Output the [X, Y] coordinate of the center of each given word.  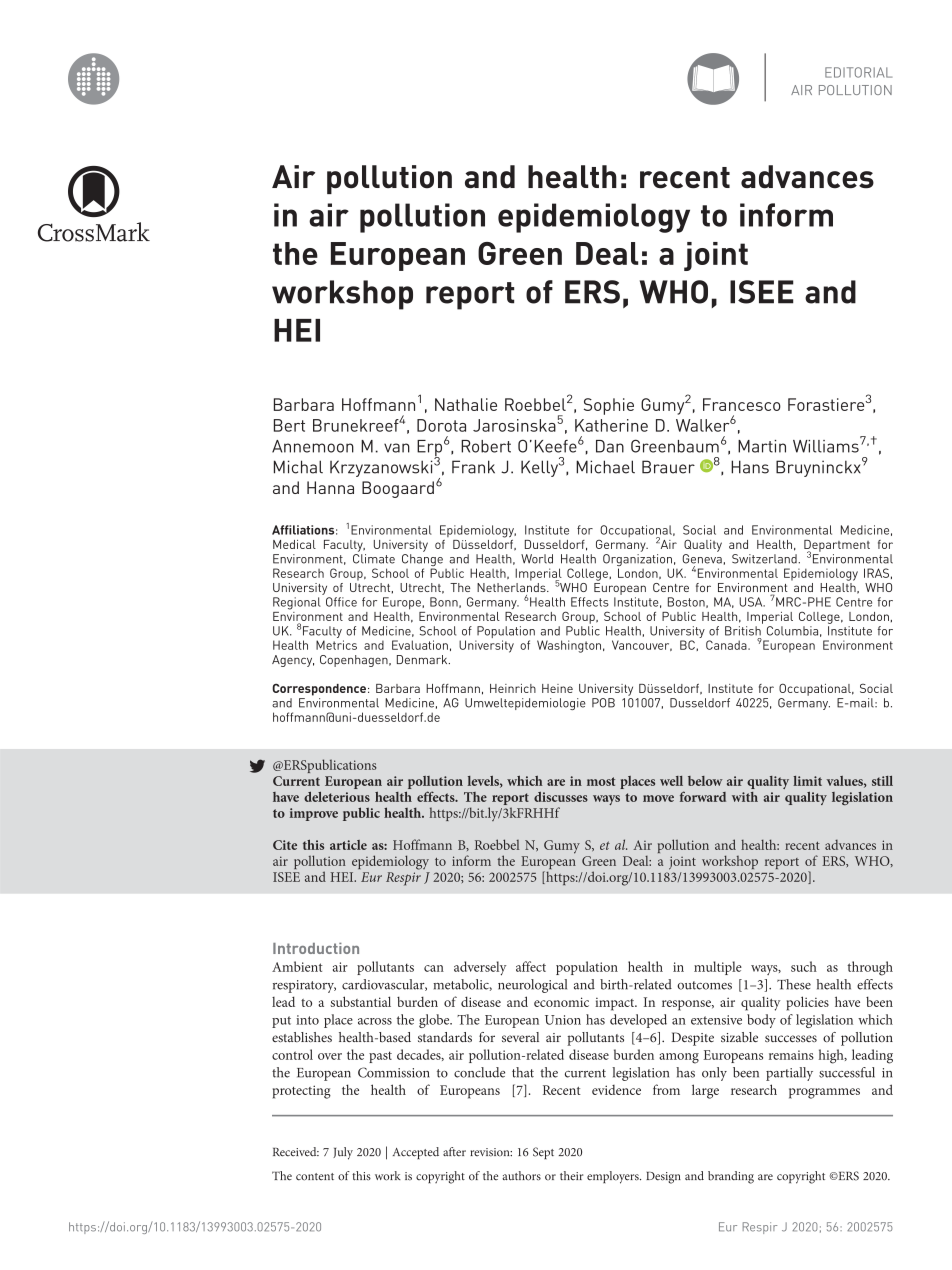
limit [807, 781]
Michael [605, 467]
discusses [561, 797]
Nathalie [466, 404]
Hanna [330, 487]
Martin [762, 446]
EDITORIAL [858, 72]
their [571, 1175]
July [343, 1153]
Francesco [742, 404]
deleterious [337, 797]
